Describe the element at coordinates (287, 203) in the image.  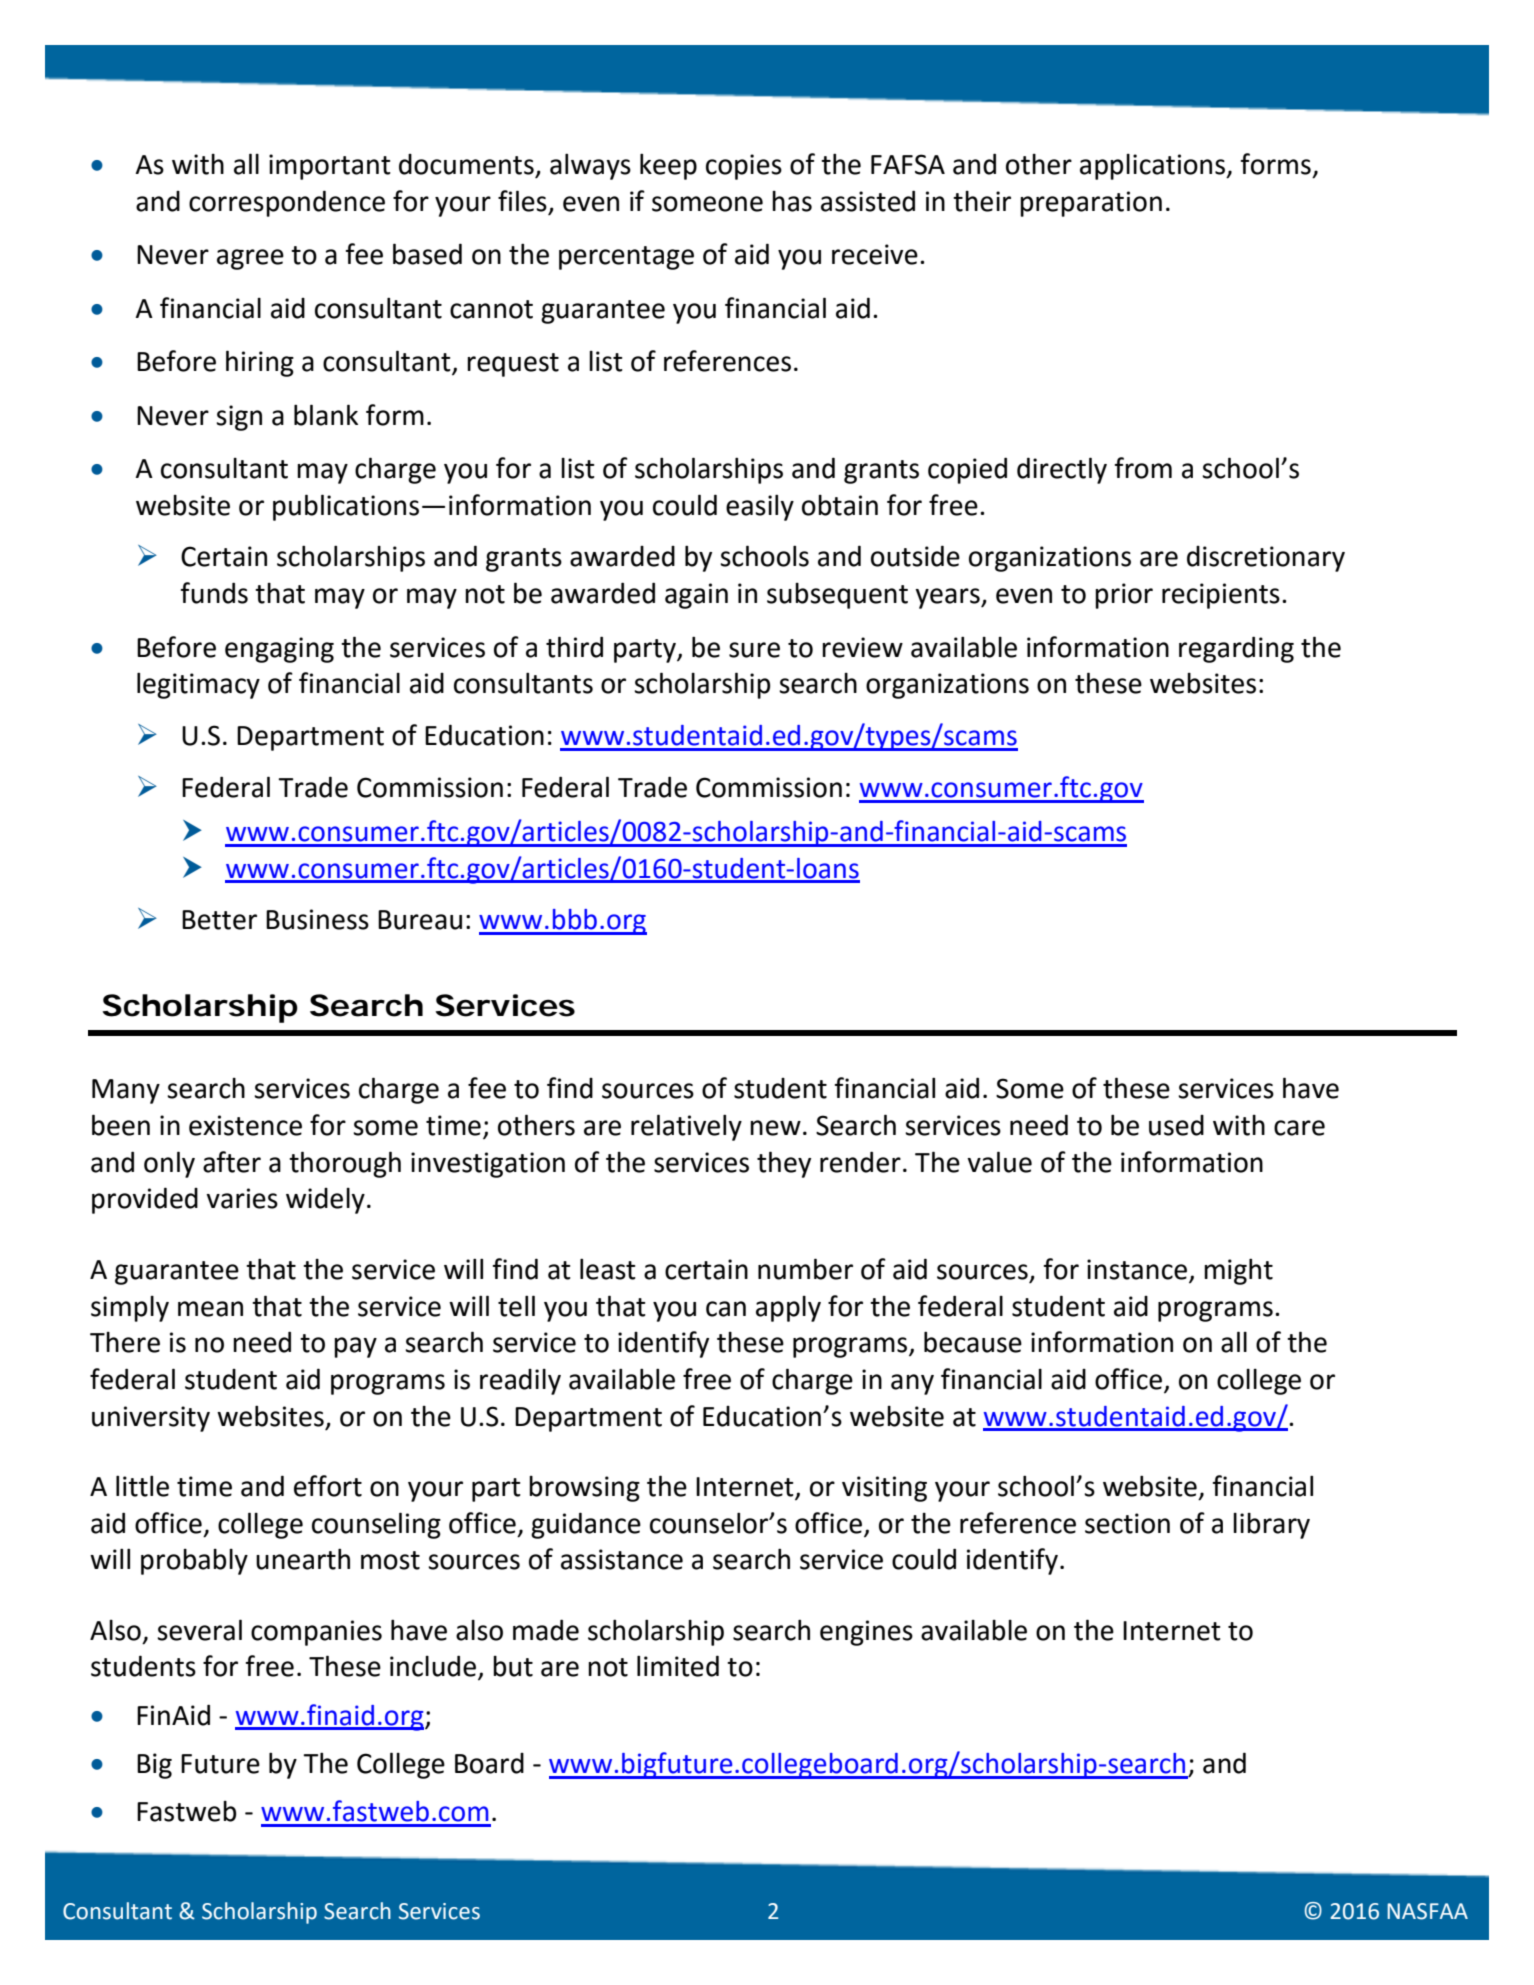
I see `correspondence` at that location.
